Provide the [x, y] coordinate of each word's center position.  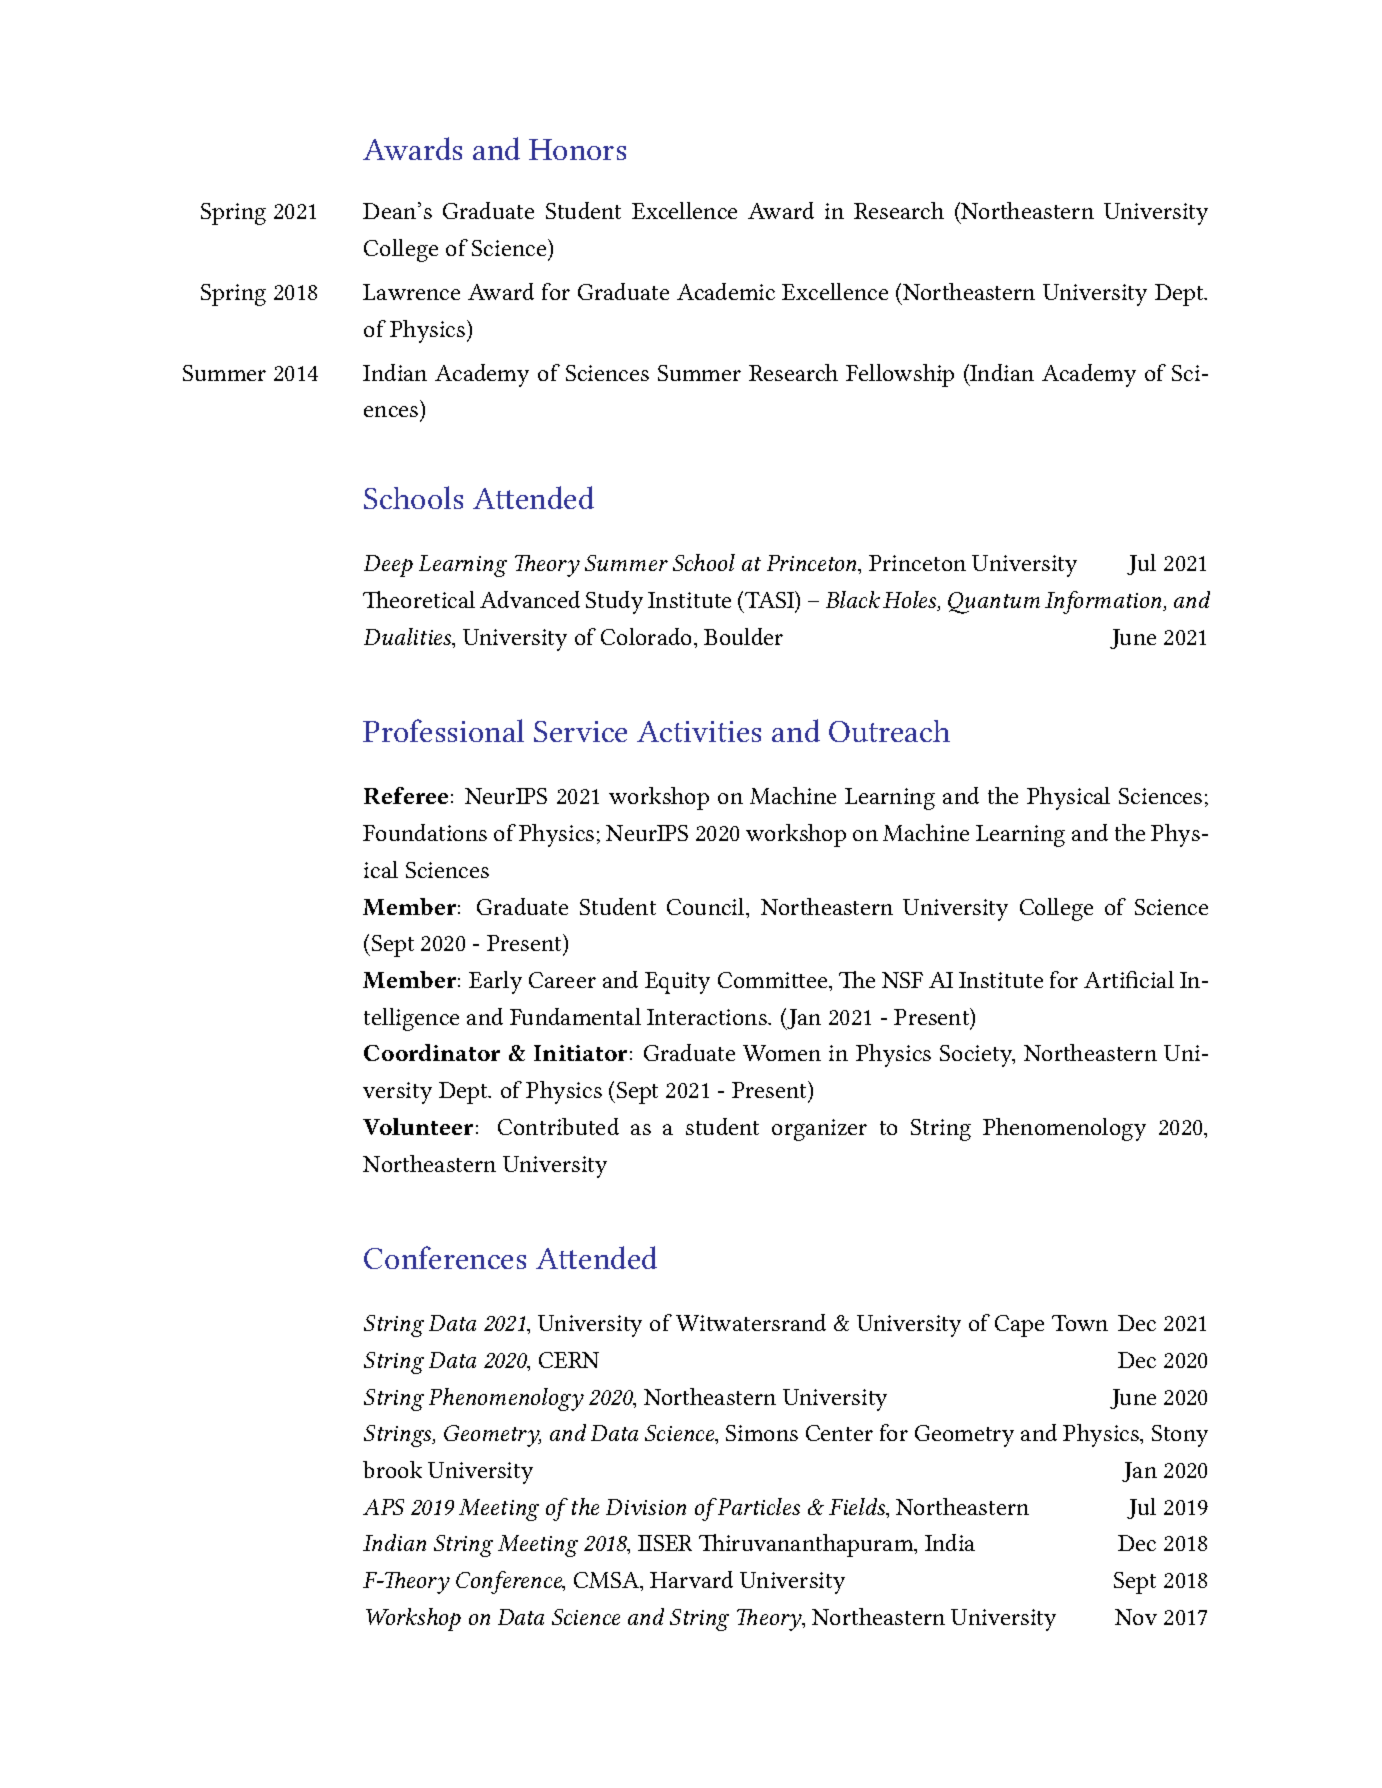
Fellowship [900, 375]
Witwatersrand [751, 1322]
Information [1105, 602]
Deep [388, 566]
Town [1080, 1323]
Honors [577, 149]
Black [853, 599]
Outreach [889, 731]
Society [977, 1056]
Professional [443, 730]
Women [782, 1053]
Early [495, 982]
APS [383, 1507]
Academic [726, 291]
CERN [569, 1360]
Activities [699, 731]
